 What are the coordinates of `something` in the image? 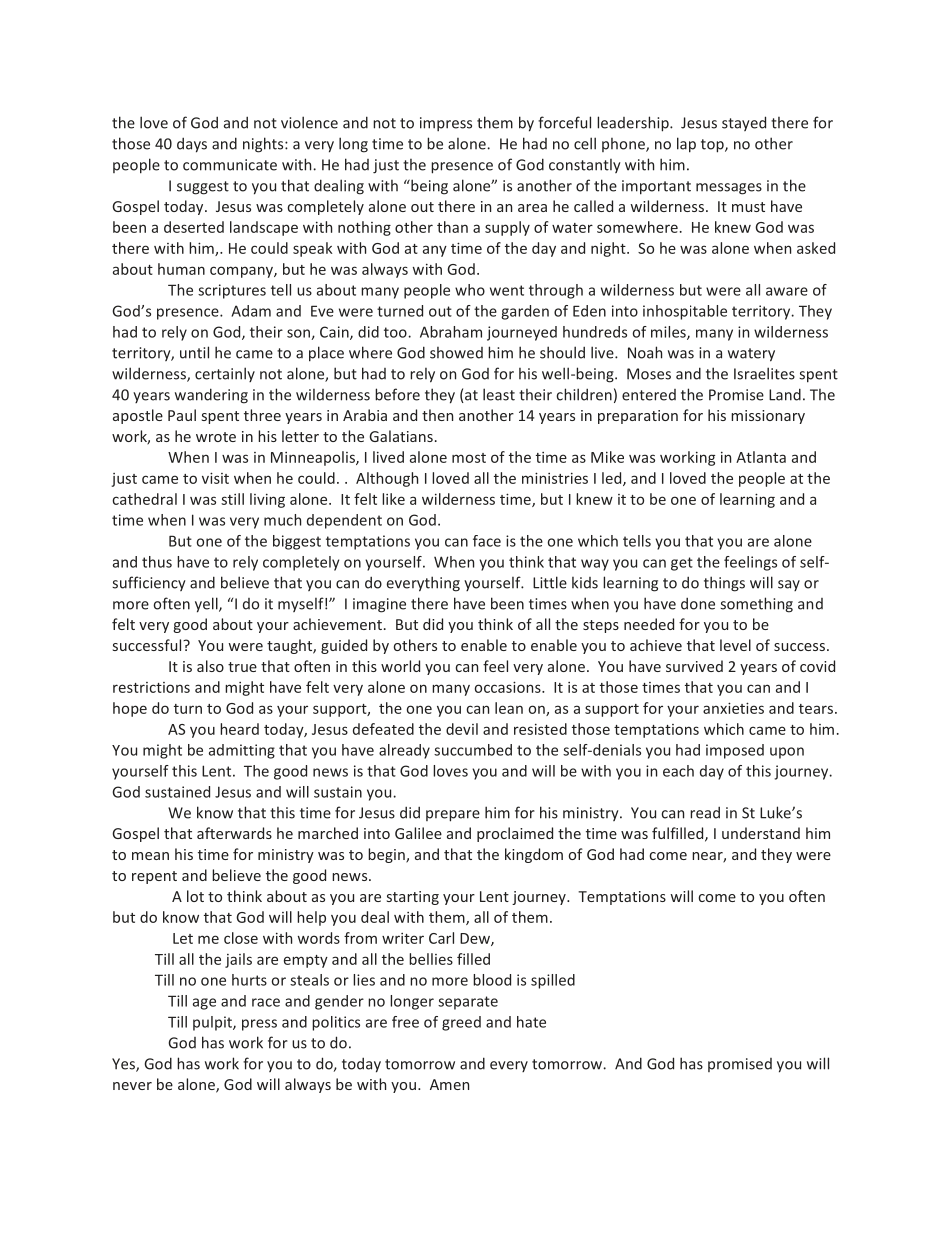 It's located at (756, 605).
